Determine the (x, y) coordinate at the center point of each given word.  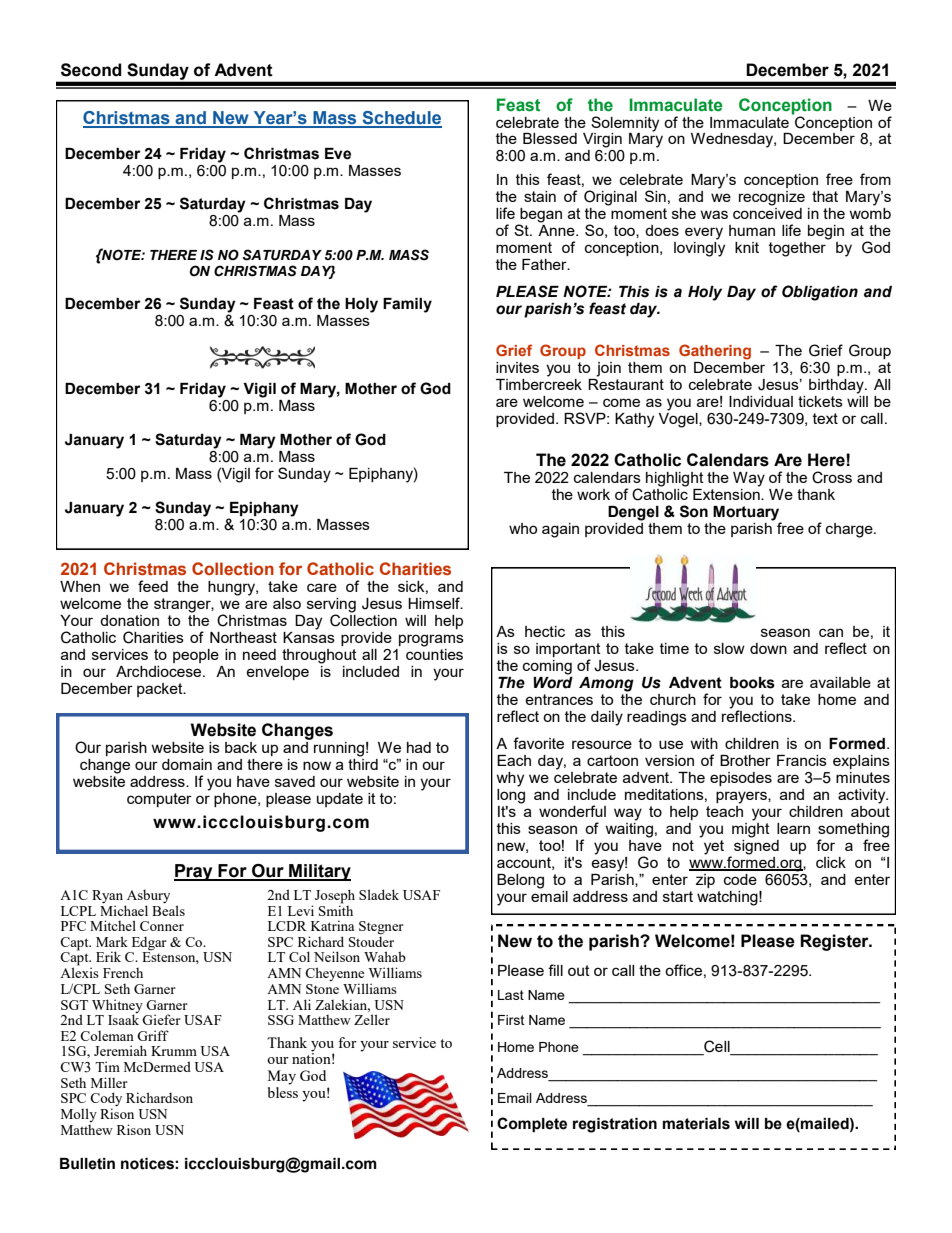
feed (153, 586)
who (523, 528)
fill (555, 970)
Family (407, 305)
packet (161, 690)
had (419, 747)
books (752, 683)
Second (91, 70)
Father (545, 264)
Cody (106, 1100)
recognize (772, 198)
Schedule (401, 119)
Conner (162, 926)
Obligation (820, 293)
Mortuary (747, 514)
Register (835, 942)
